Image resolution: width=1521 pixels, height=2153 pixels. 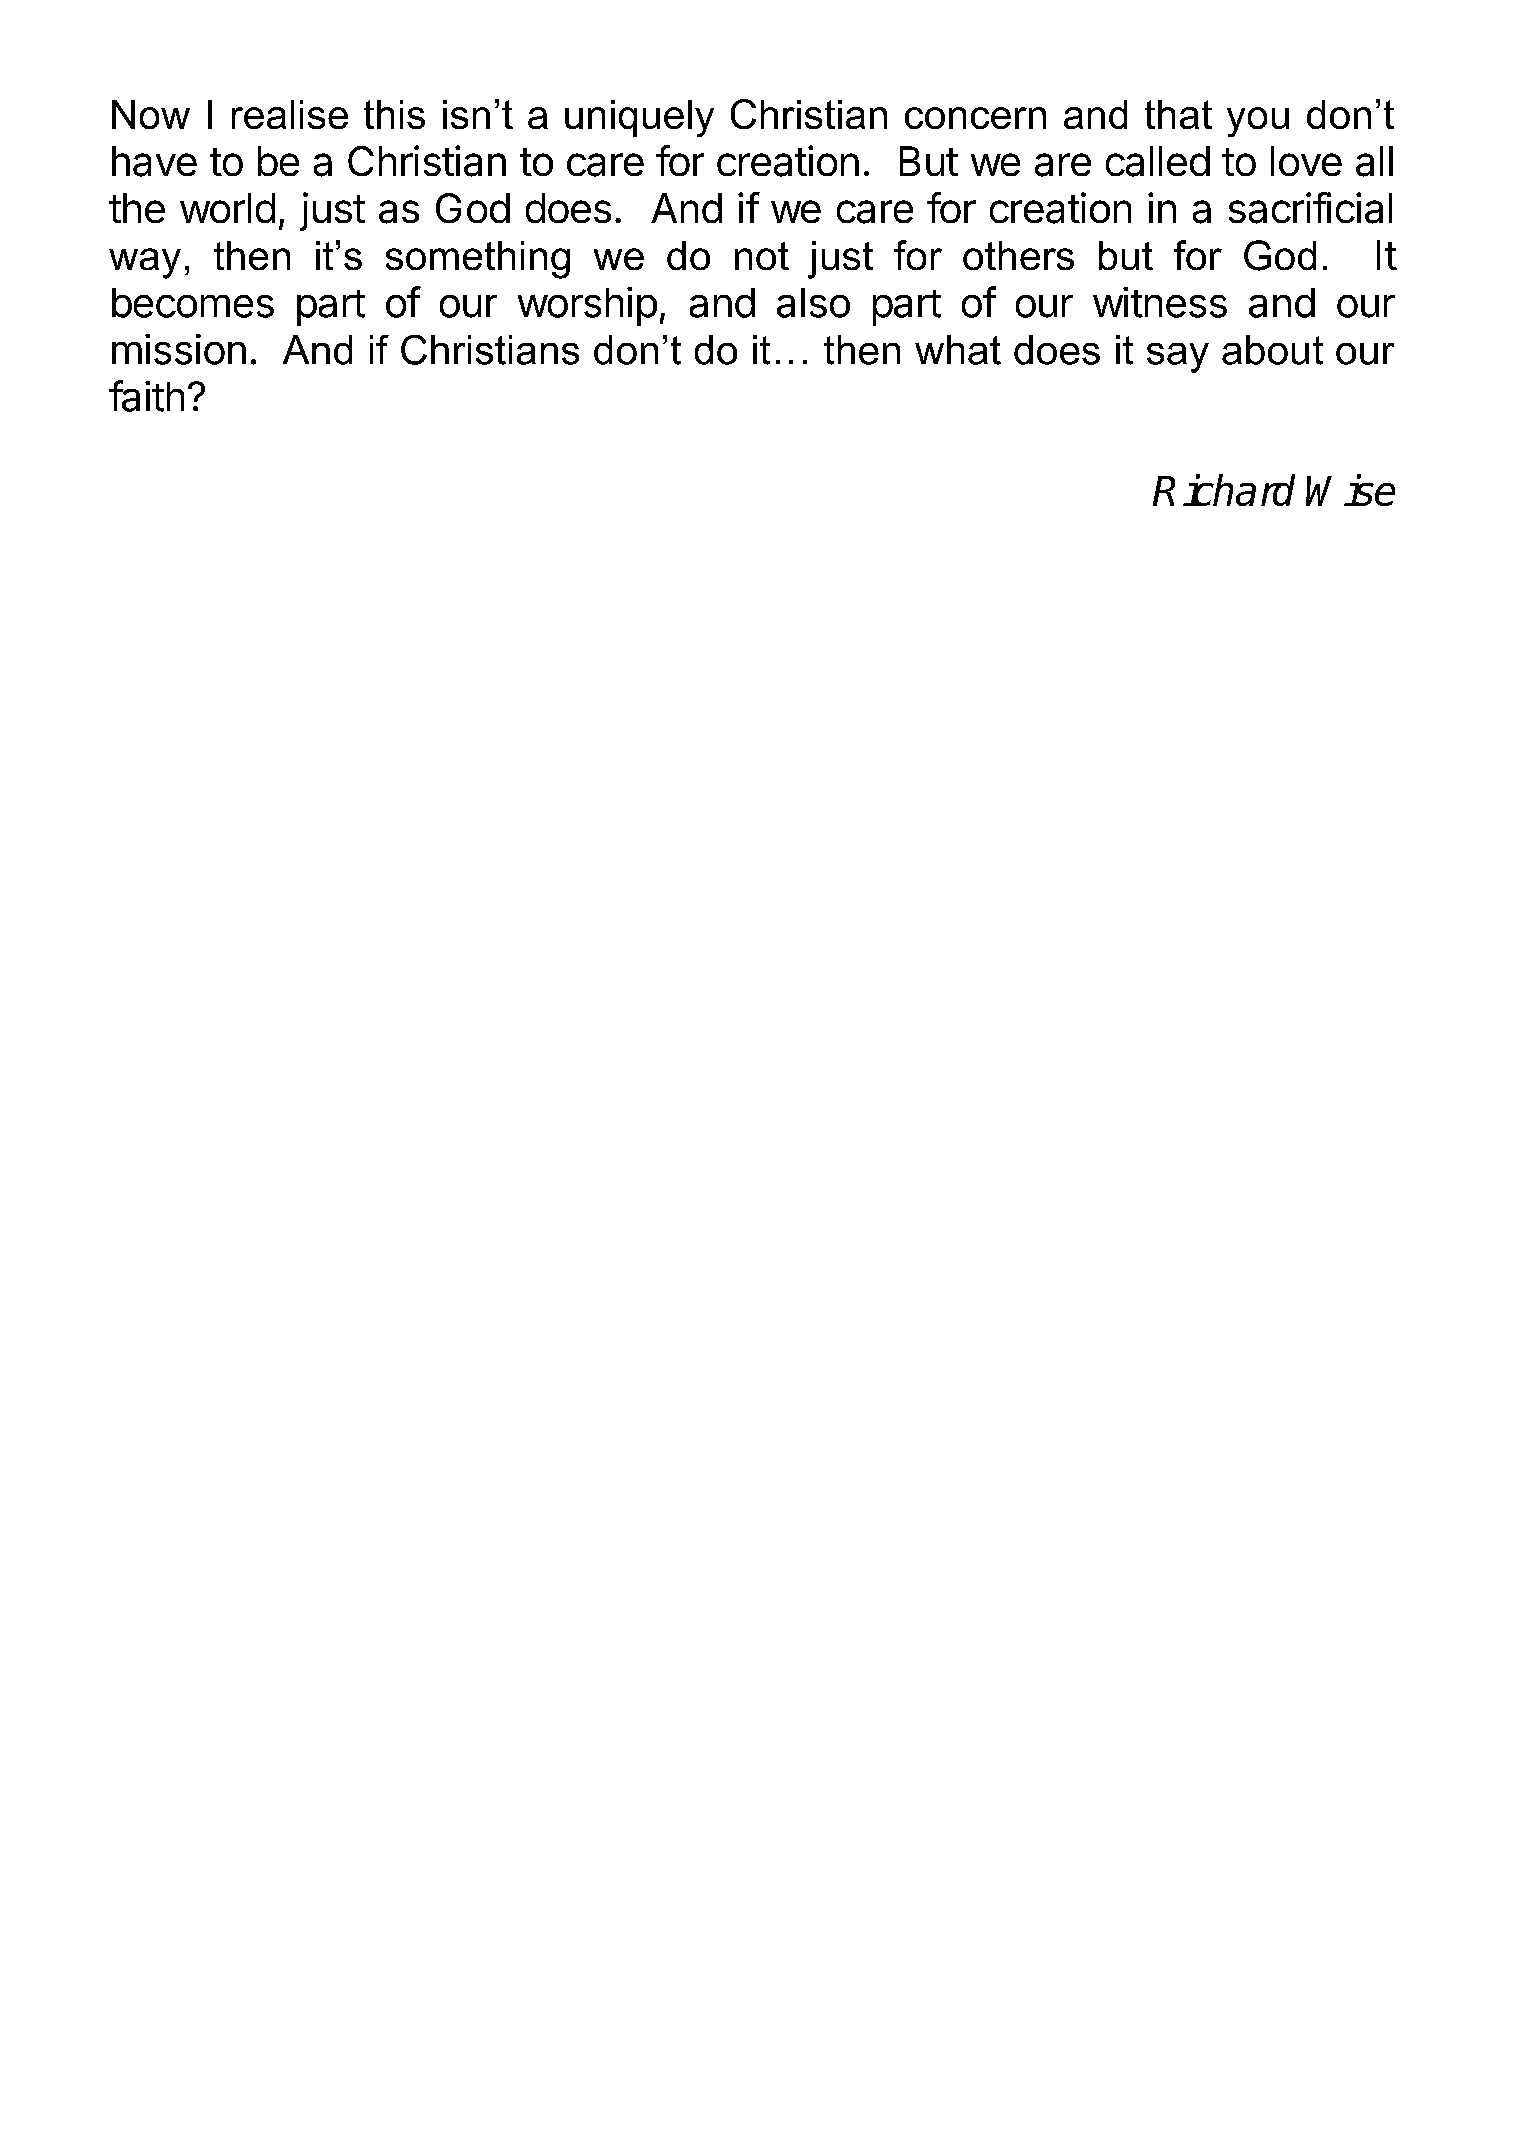 What do you see at coordinates (1018, 255) in the document?
I see `others` at bounding box center [1018, 255].
